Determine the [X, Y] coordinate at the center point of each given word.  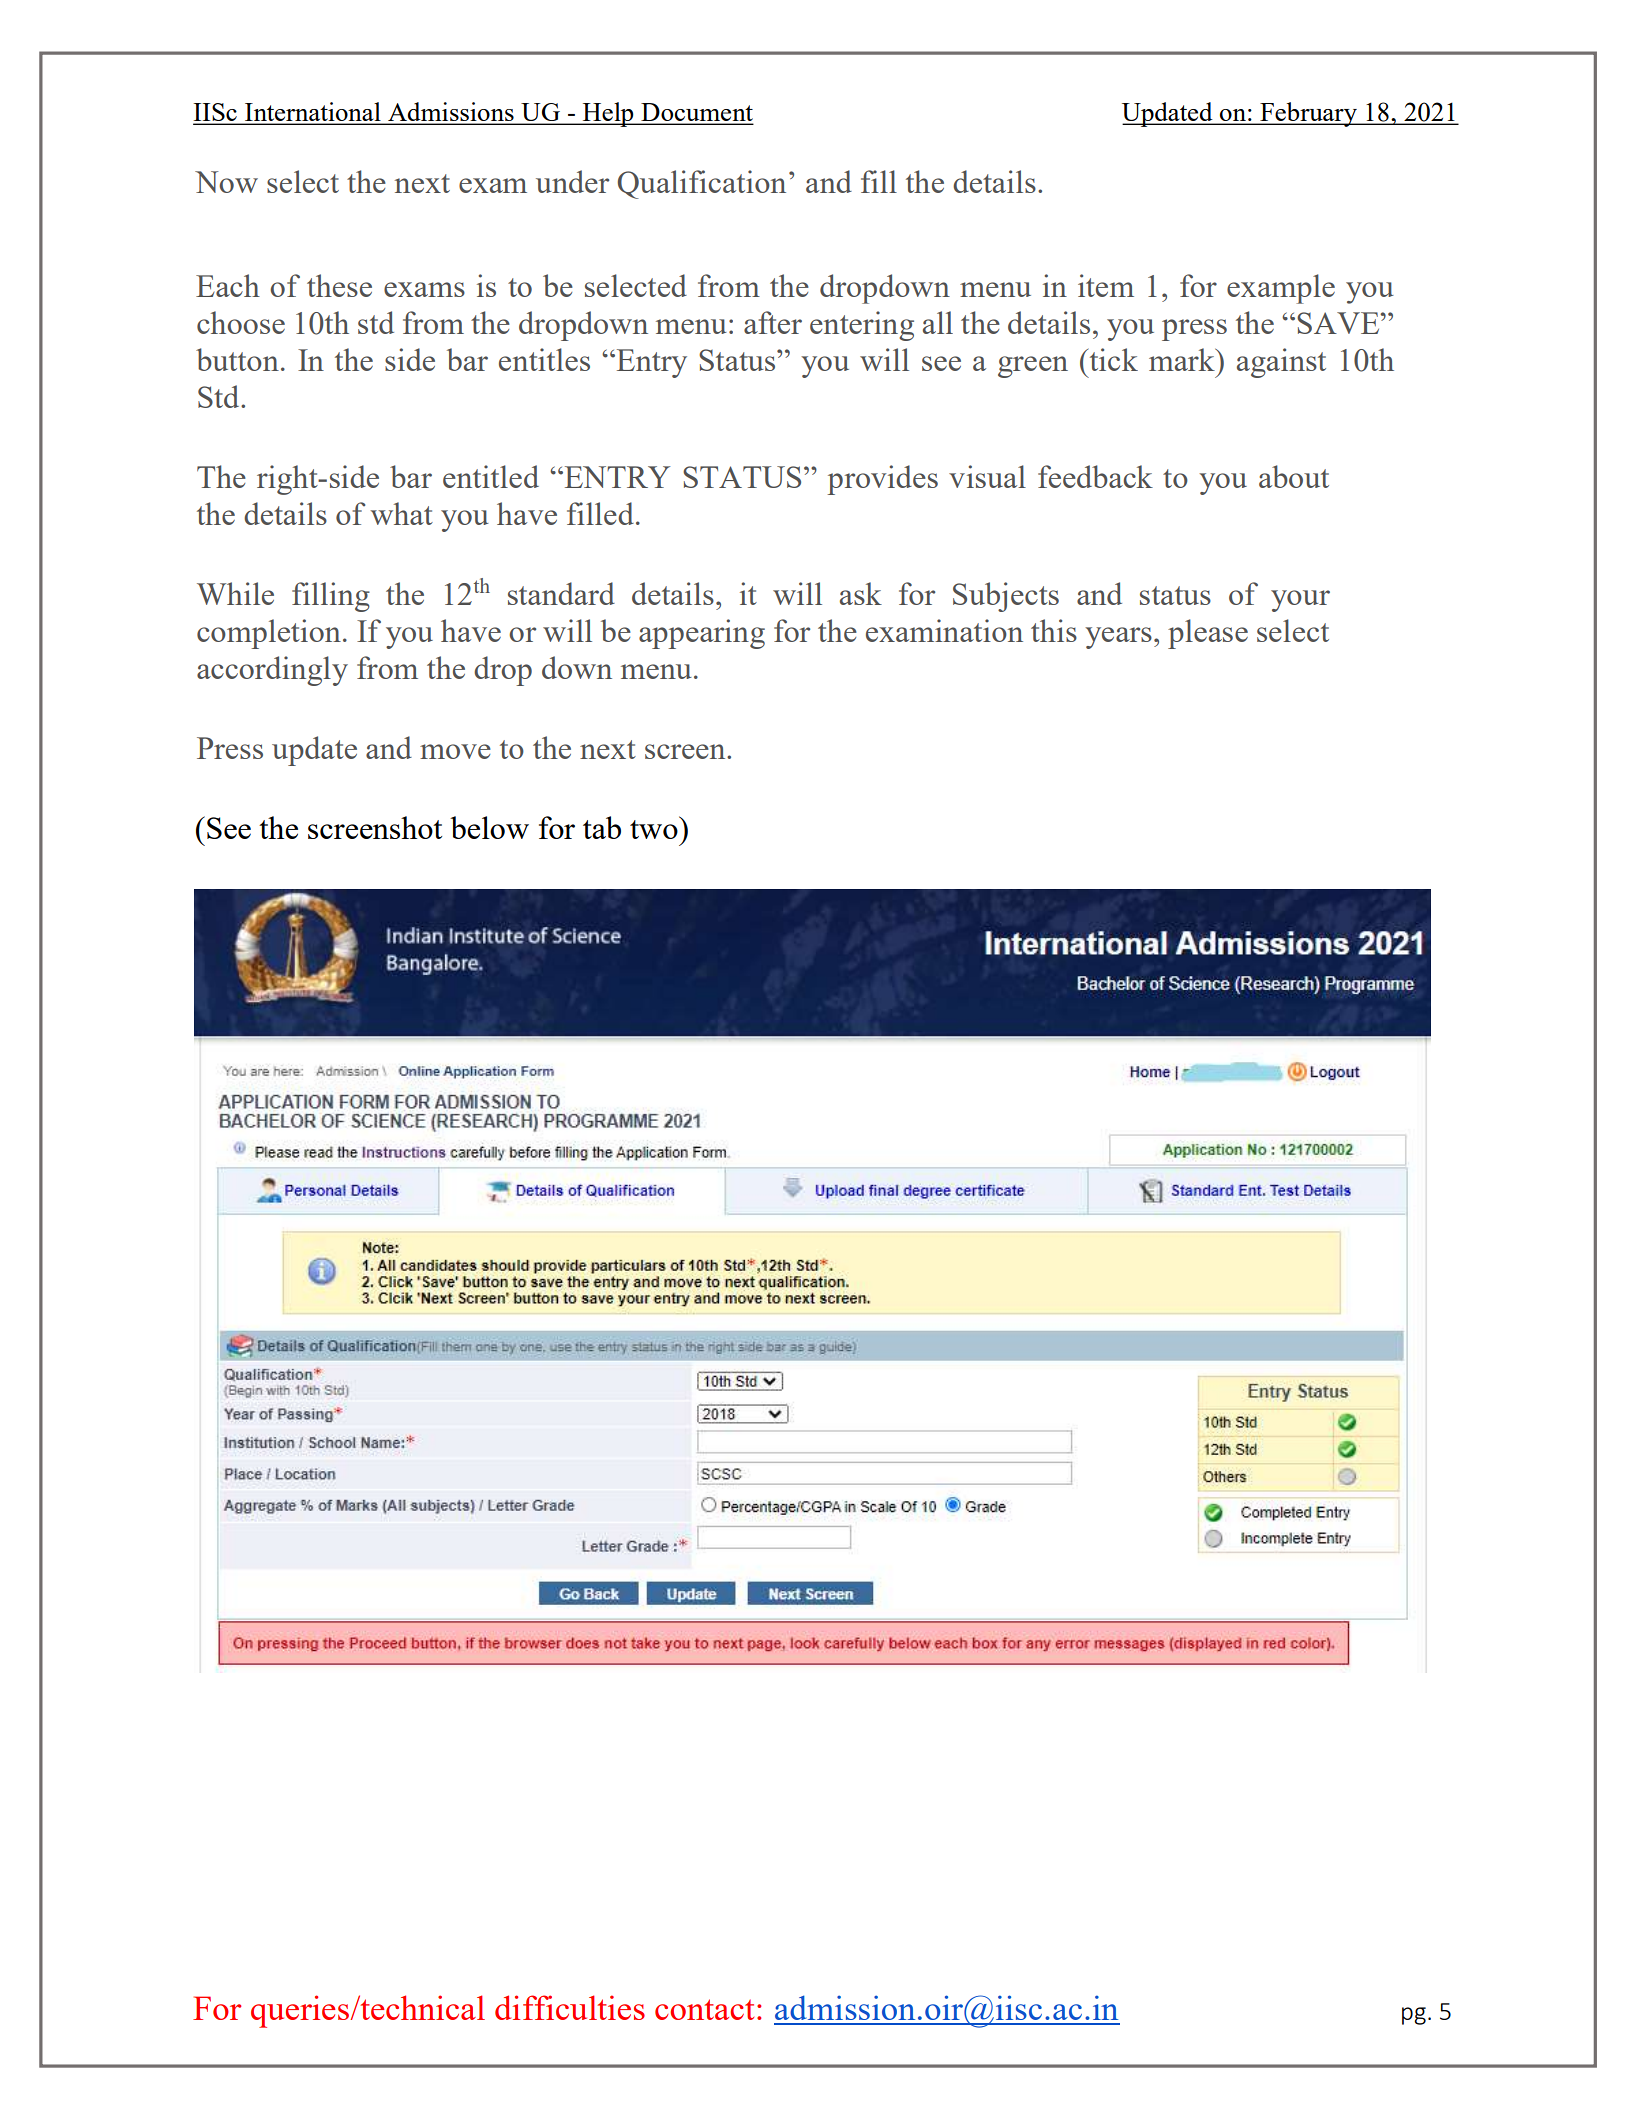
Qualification [702, 184]
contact [704, 2009]
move [455, 751]
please [1208, 634]
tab [602, 827]
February [1308, 114]
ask [861, 593]
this [1054, 630]
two [655, 828]
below [489, 827]
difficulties [570, 2007]
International [313, 113]
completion [269, 634]
